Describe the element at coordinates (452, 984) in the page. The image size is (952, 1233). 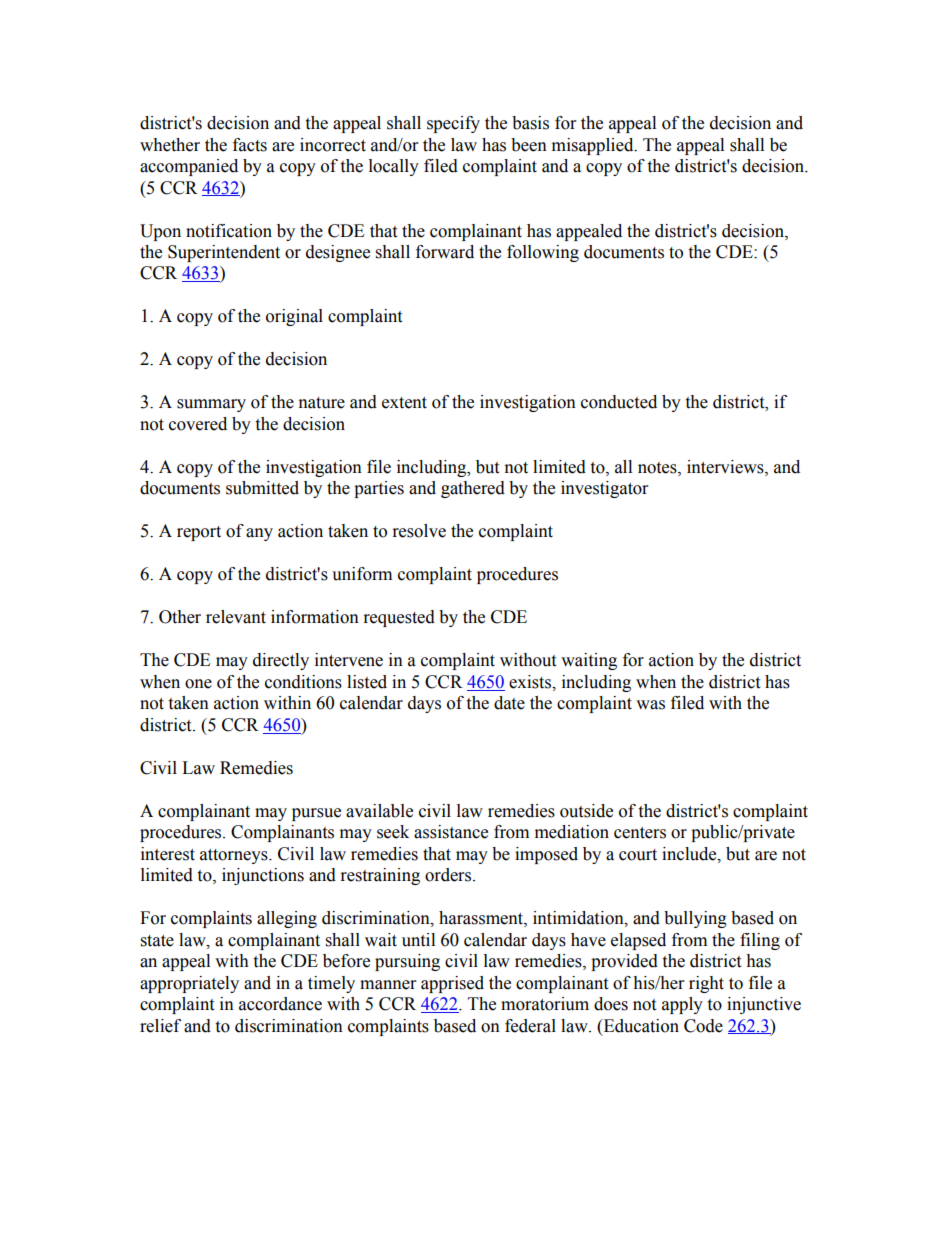
I see `apprised` at that location.
